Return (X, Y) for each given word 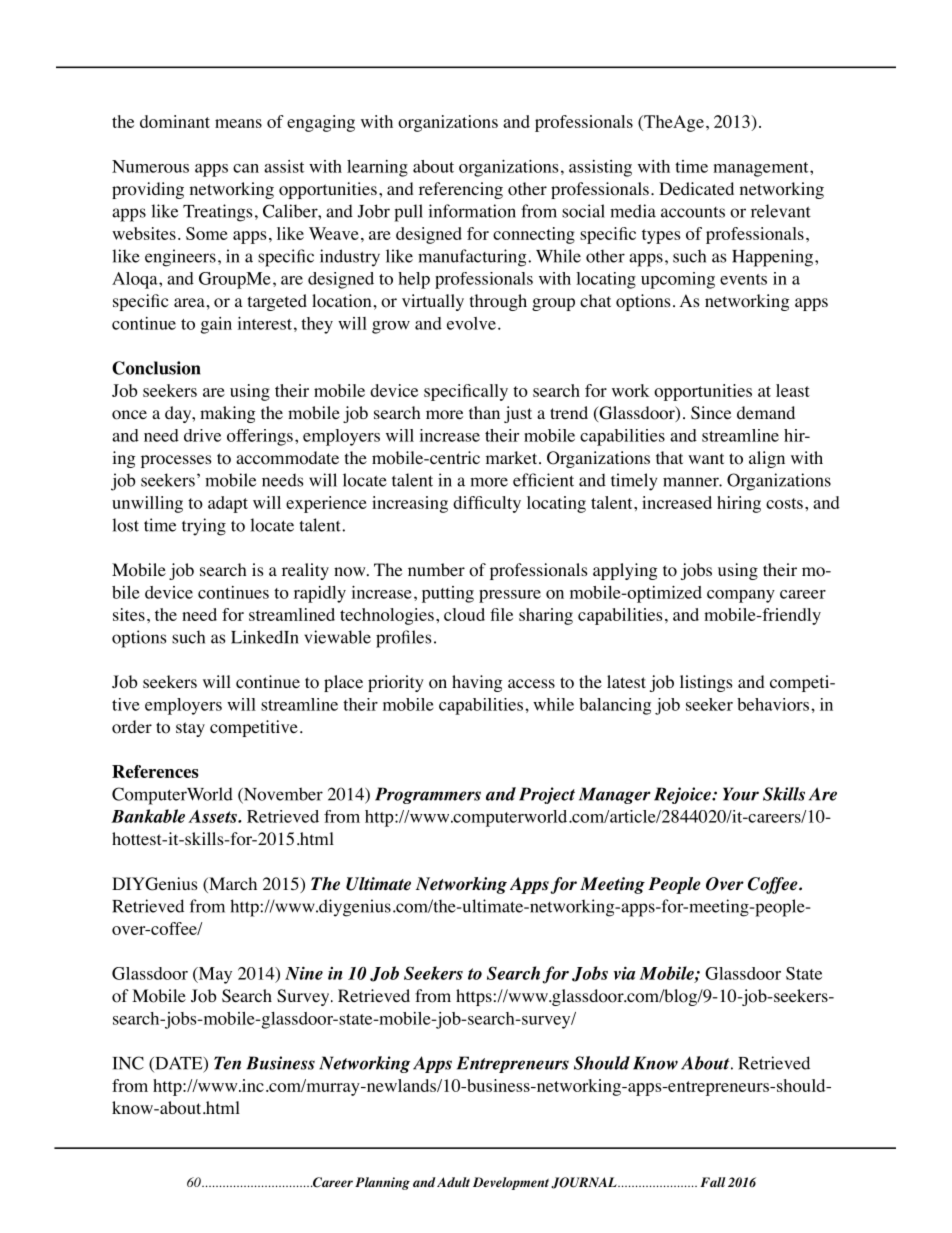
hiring (739, 504)
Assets (213, 816)
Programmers (428, 795)
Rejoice (683, 795)
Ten (227, 1063)
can (246, 168)
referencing (461, 190)
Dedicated (696, 188)
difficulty (487, 504)
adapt (228, 504)
